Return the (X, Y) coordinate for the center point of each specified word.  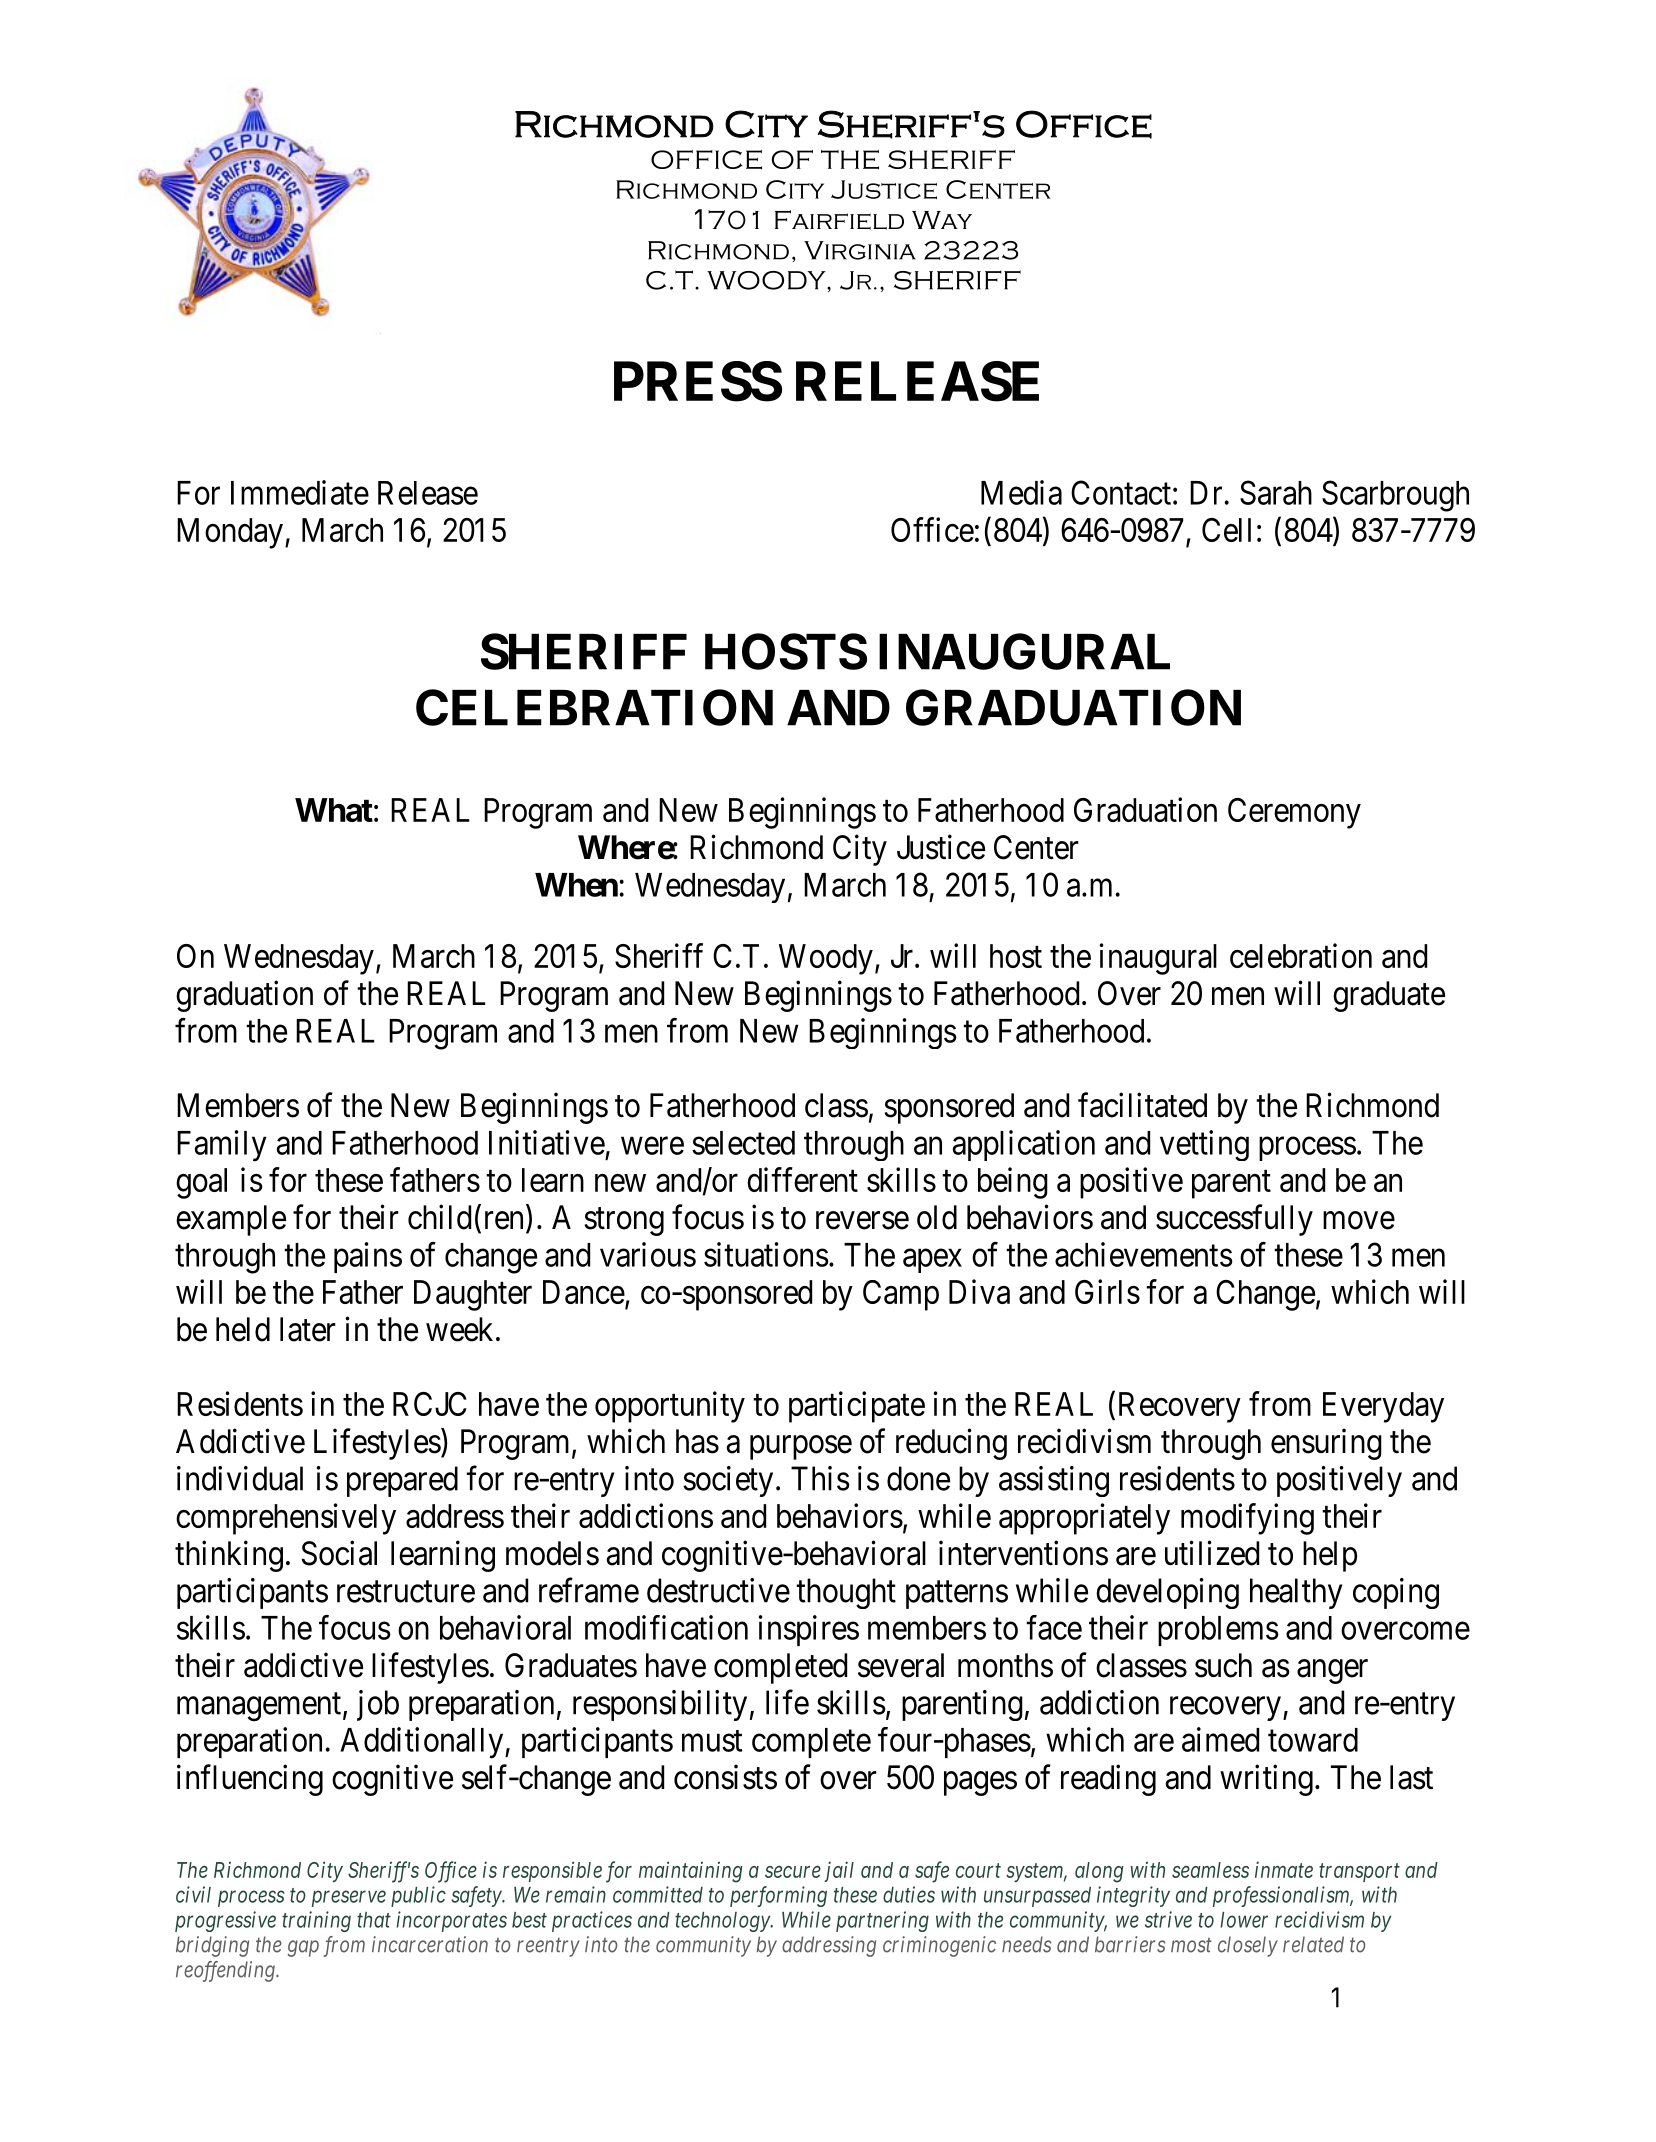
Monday (230, 533)
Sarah (1276, 492)
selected (743, 1143)
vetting (1204, 1145)
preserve (349, 1898)
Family (222, 1146)
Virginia (860, 250)
